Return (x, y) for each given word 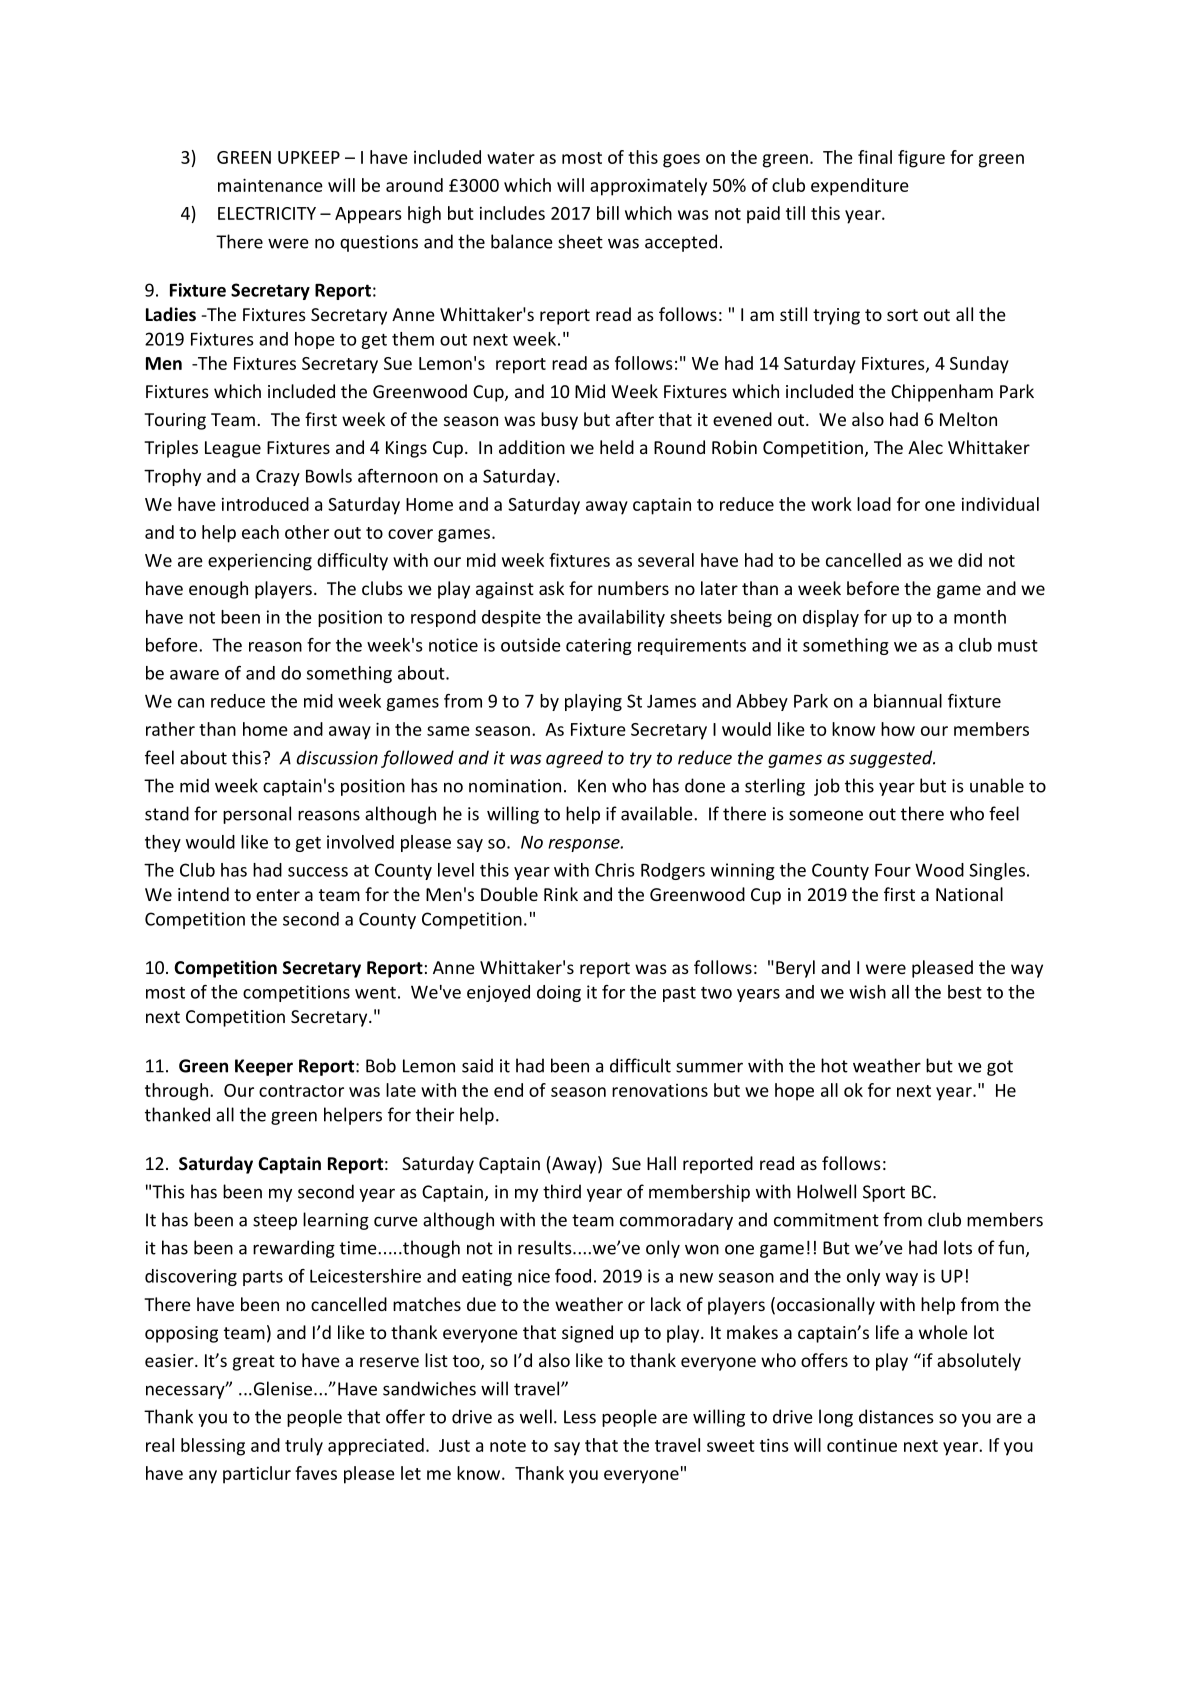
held (617, 447)
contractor (301, 1091)
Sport (884, 1193)
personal (257, 815)
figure (921, 159)
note (508, 1446)
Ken (592, 786)
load (874, 504)
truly (304, 1447)
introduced (265, 504)
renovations (660, 1090)
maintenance (270, 185)
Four (893, 870)
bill (608, 213)
